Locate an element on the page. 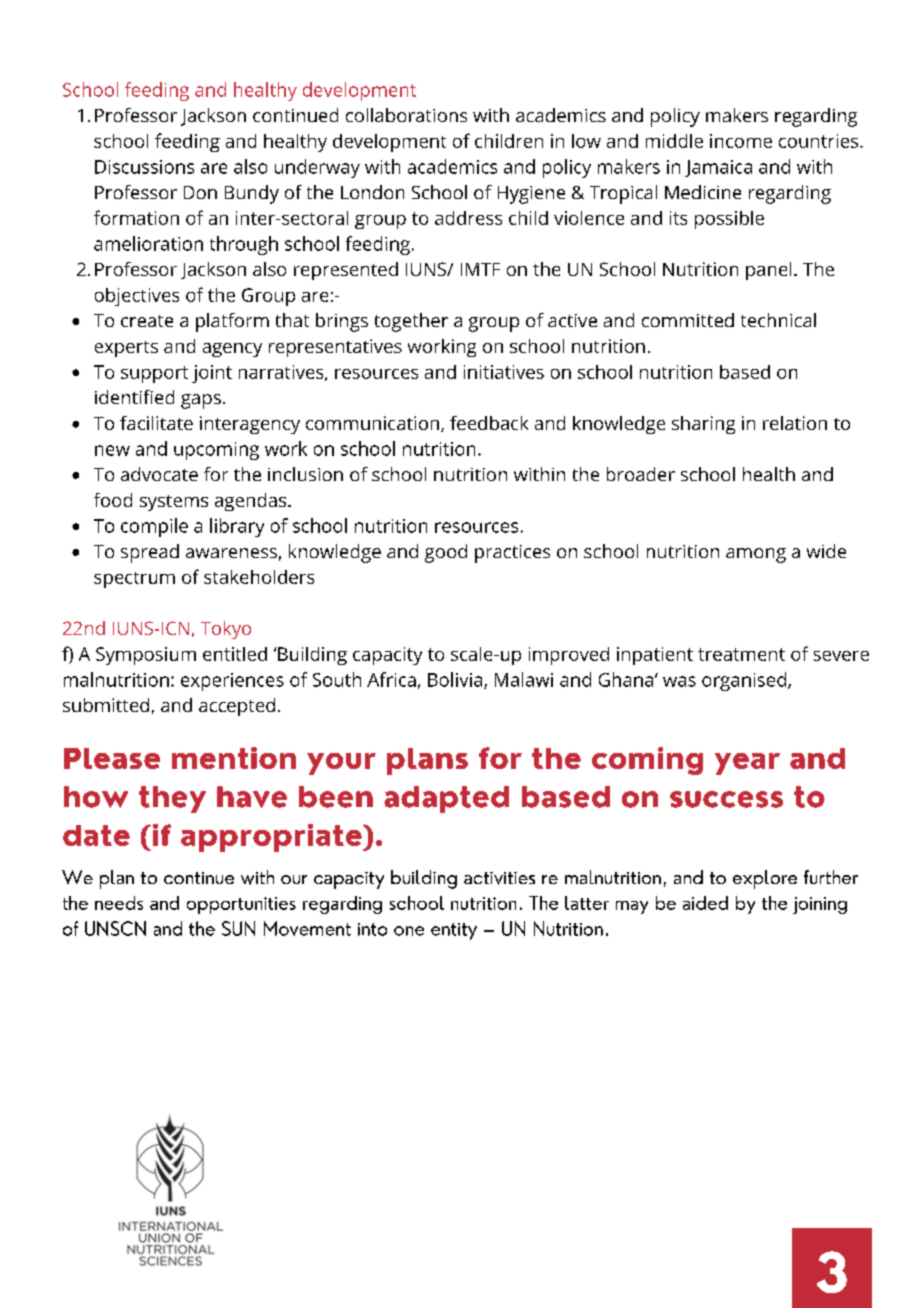 This page has width=924, height=1308. income is located at coordinates (741, 141).
